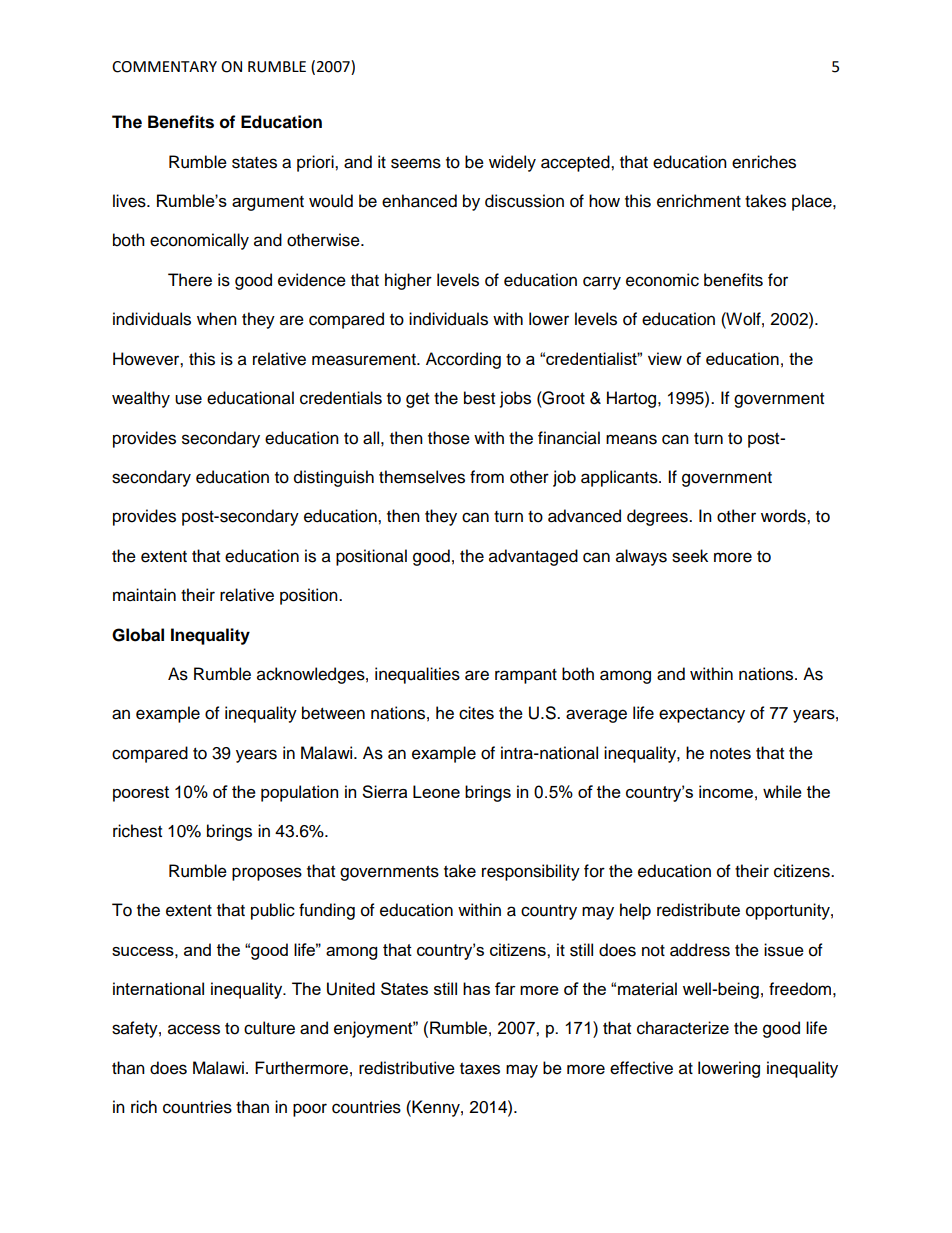 The image size is (952, 1233). Describe the element at coordinates (194, 1029) in the screenshot. I see `access` at that location.
